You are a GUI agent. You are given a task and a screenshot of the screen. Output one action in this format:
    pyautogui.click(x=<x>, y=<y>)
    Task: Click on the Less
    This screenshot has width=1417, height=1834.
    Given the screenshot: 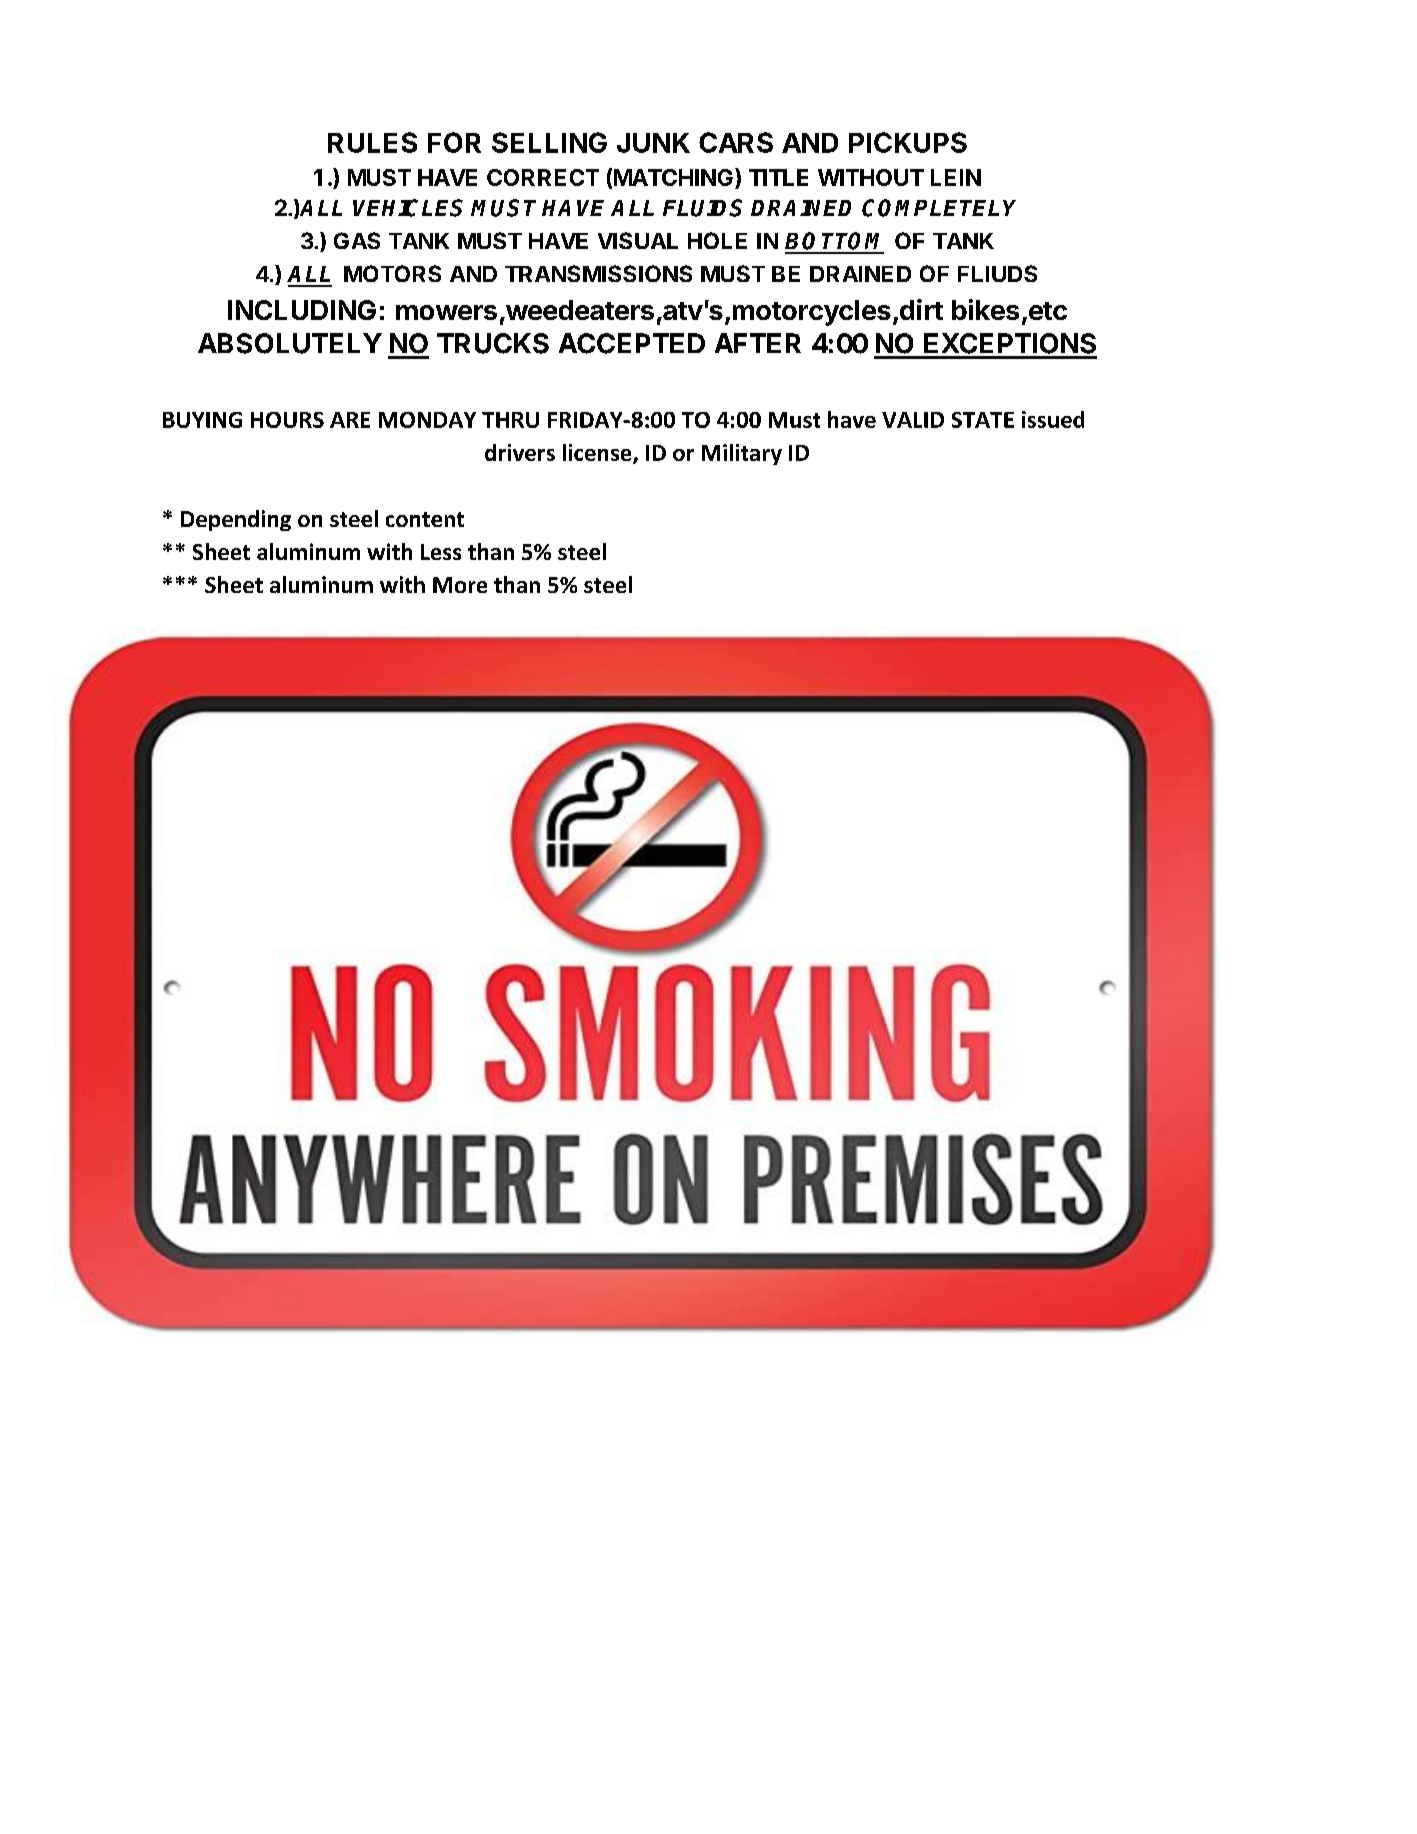 What is the action you would take?
    pyautogui.click(x=441, y=552)
